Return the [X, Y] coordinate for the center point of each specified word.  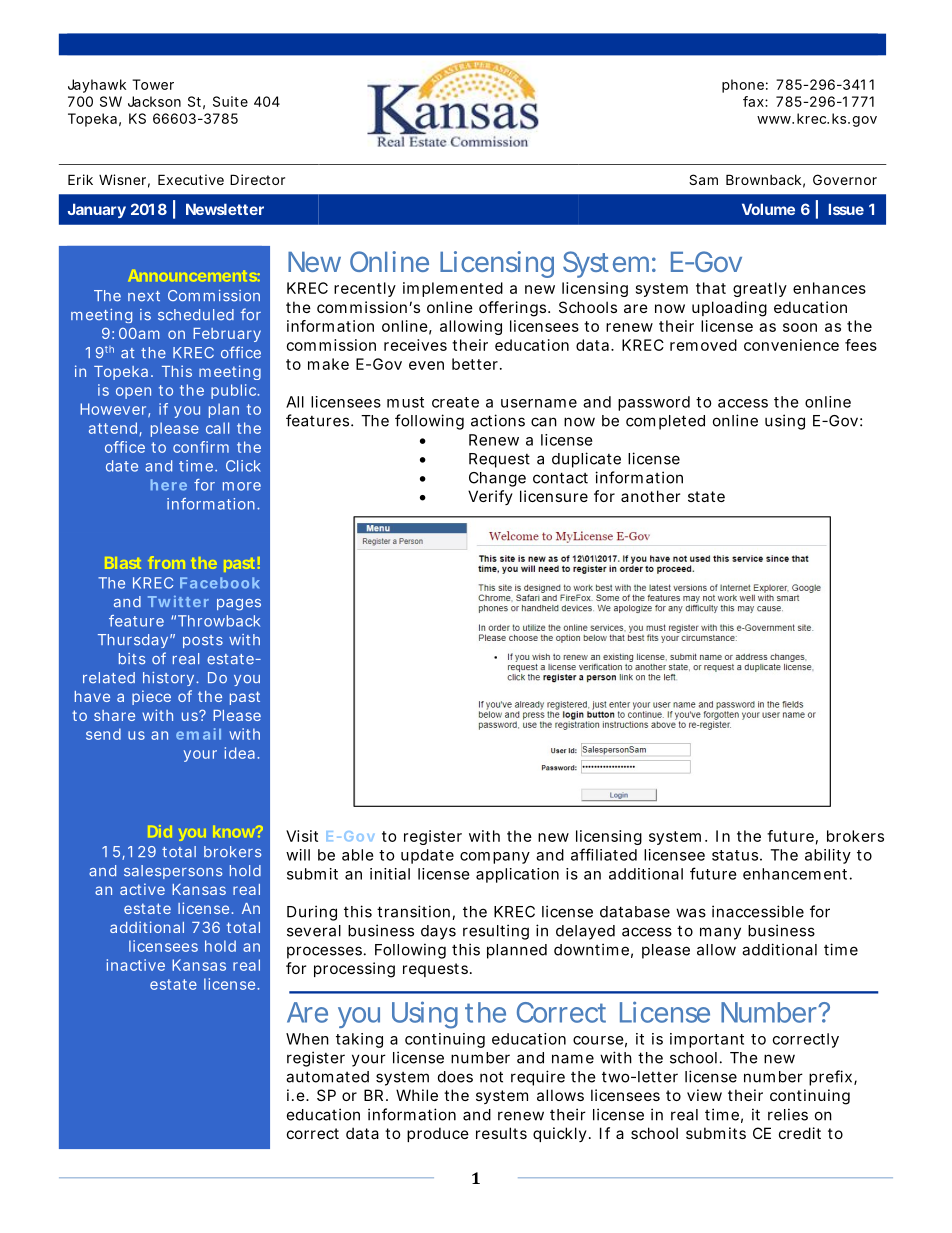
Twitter [178, 601]
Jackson [154, 101]
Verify [490, 497]
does [455, 1077]
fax [754, 101]
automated [327, 1077]
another [650, 496]
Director [257, 179]
